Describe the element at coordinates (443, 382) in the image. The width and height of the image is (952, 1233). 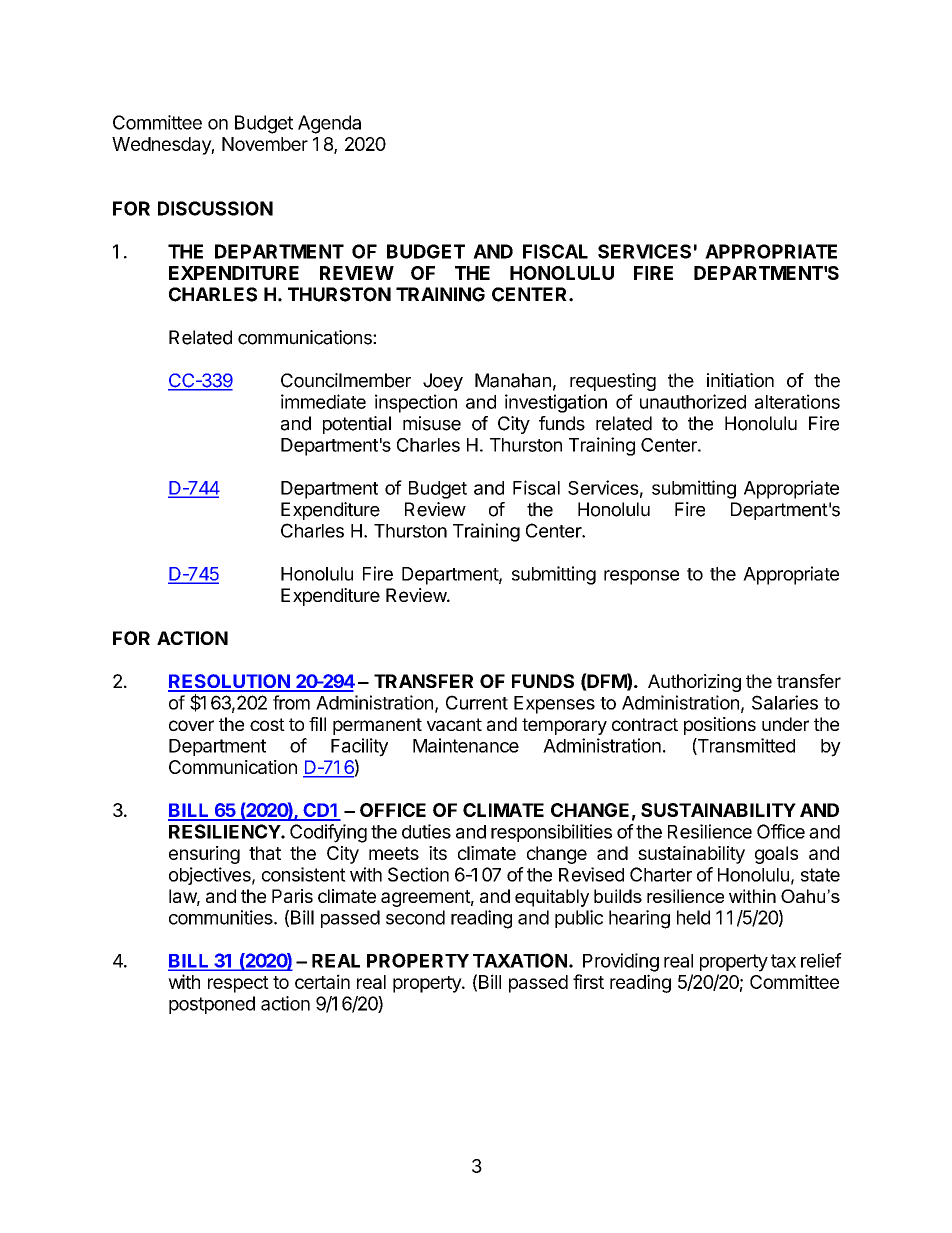
I see `Joey` at that location.
